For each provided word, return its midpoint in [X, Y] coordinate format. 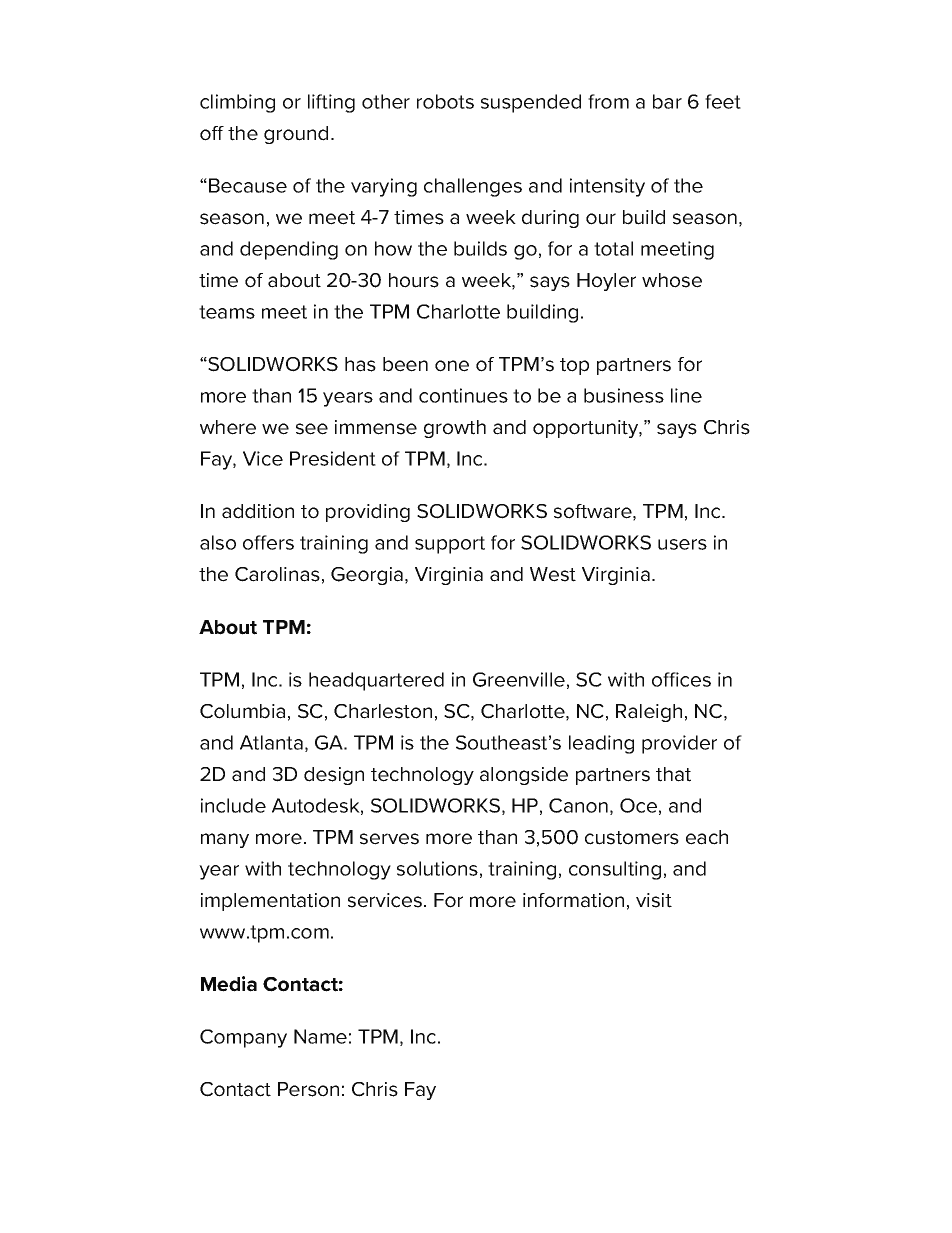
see [312, 429]
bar [667, 101]
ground [296, 135]
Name [320, 1036]
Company [243, 1038]
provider [679, 744]
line [686, 395]
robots [445, 101]
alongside [524, 776]
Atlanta [271, 742]
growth [455, 429]
